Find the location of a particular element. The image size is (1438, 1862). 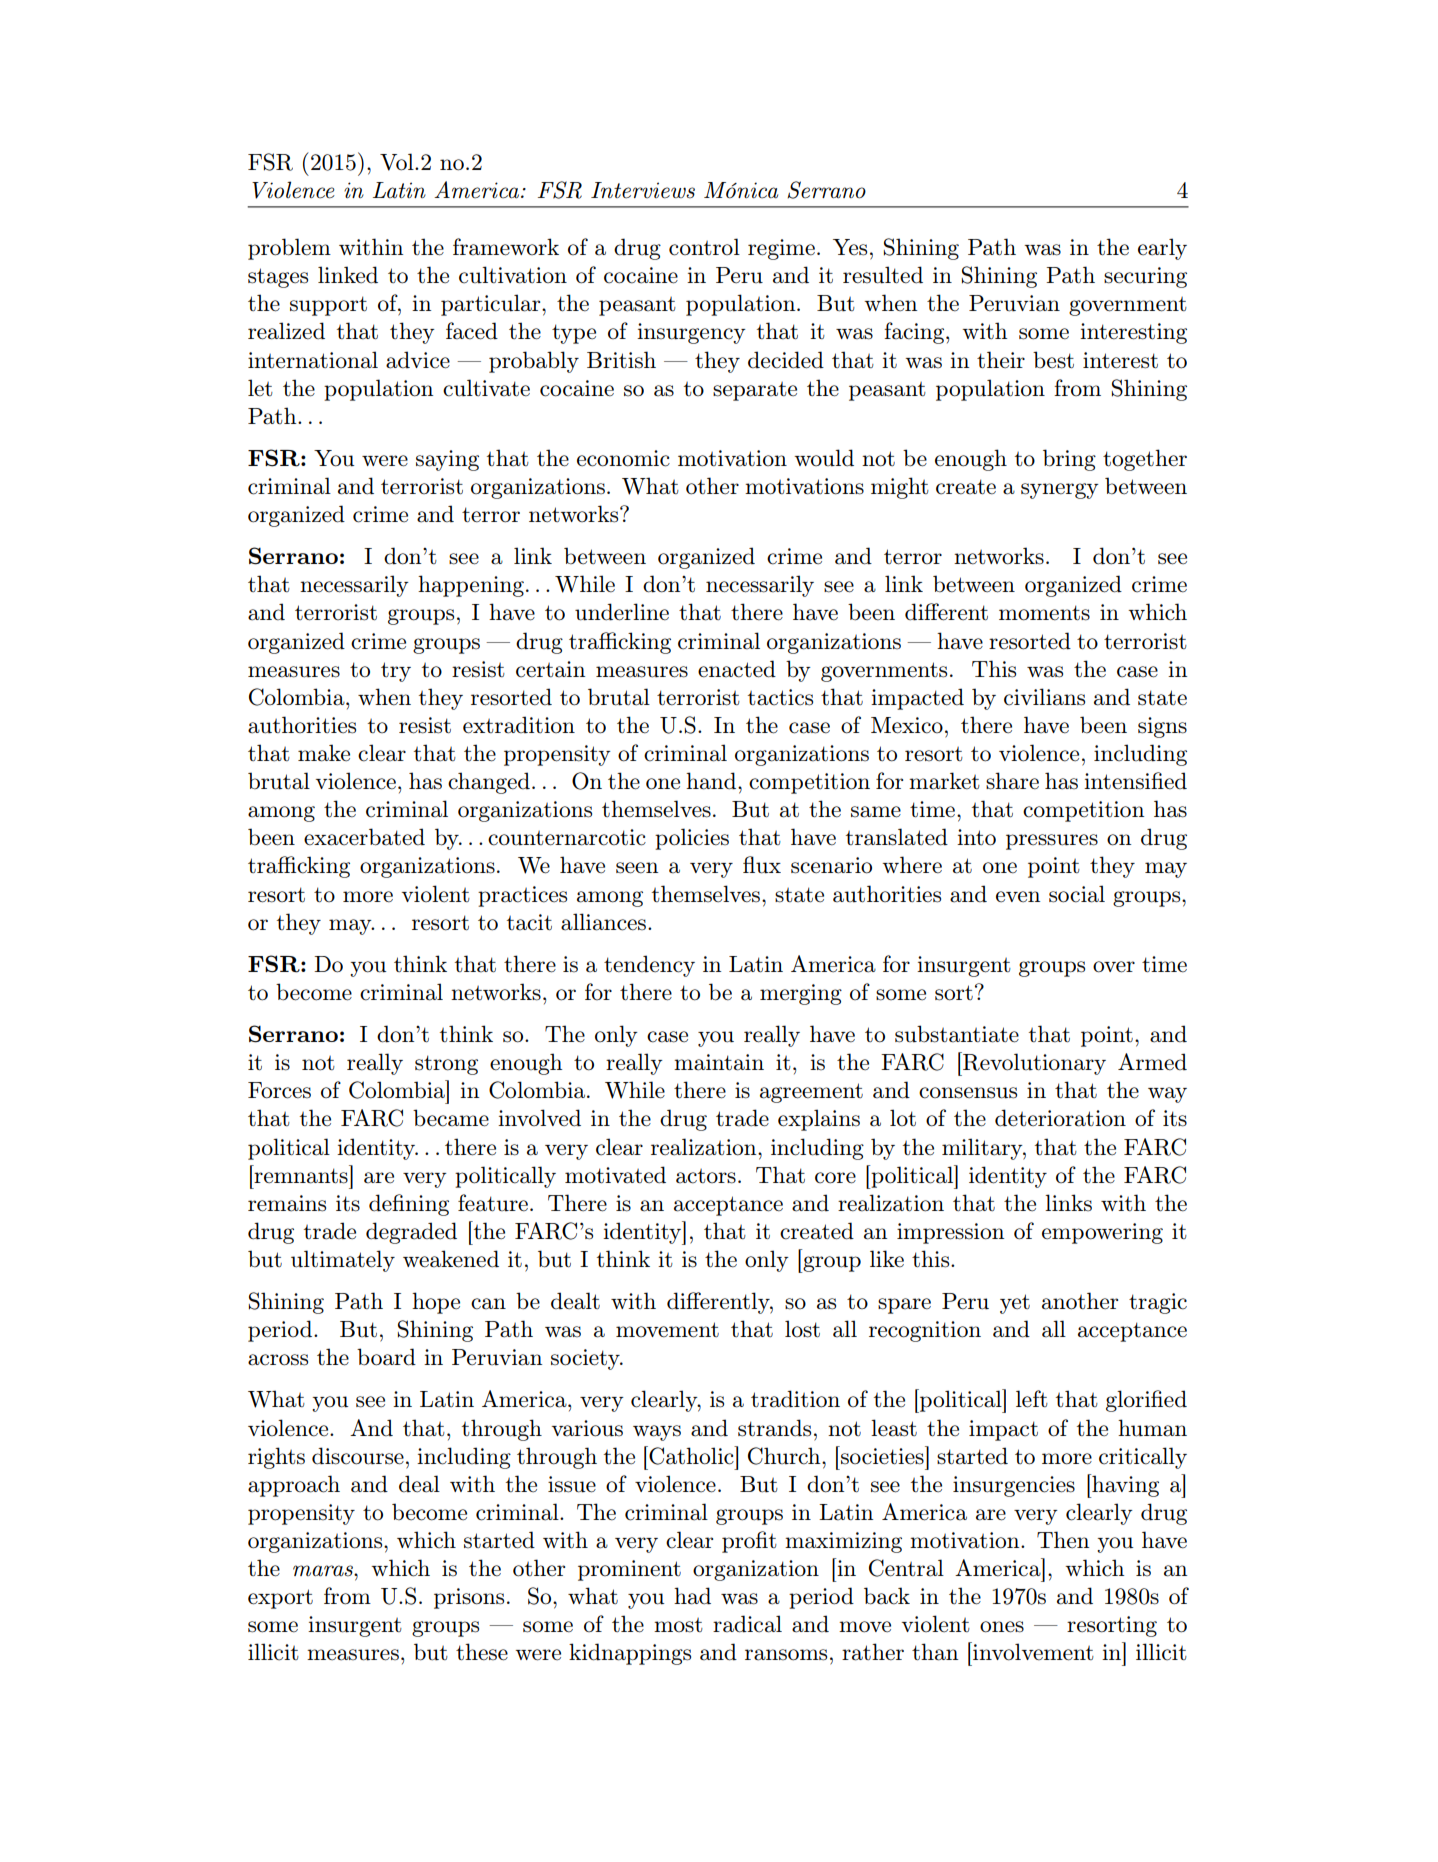

deterioration is located at coordinates (1060, 1118).
